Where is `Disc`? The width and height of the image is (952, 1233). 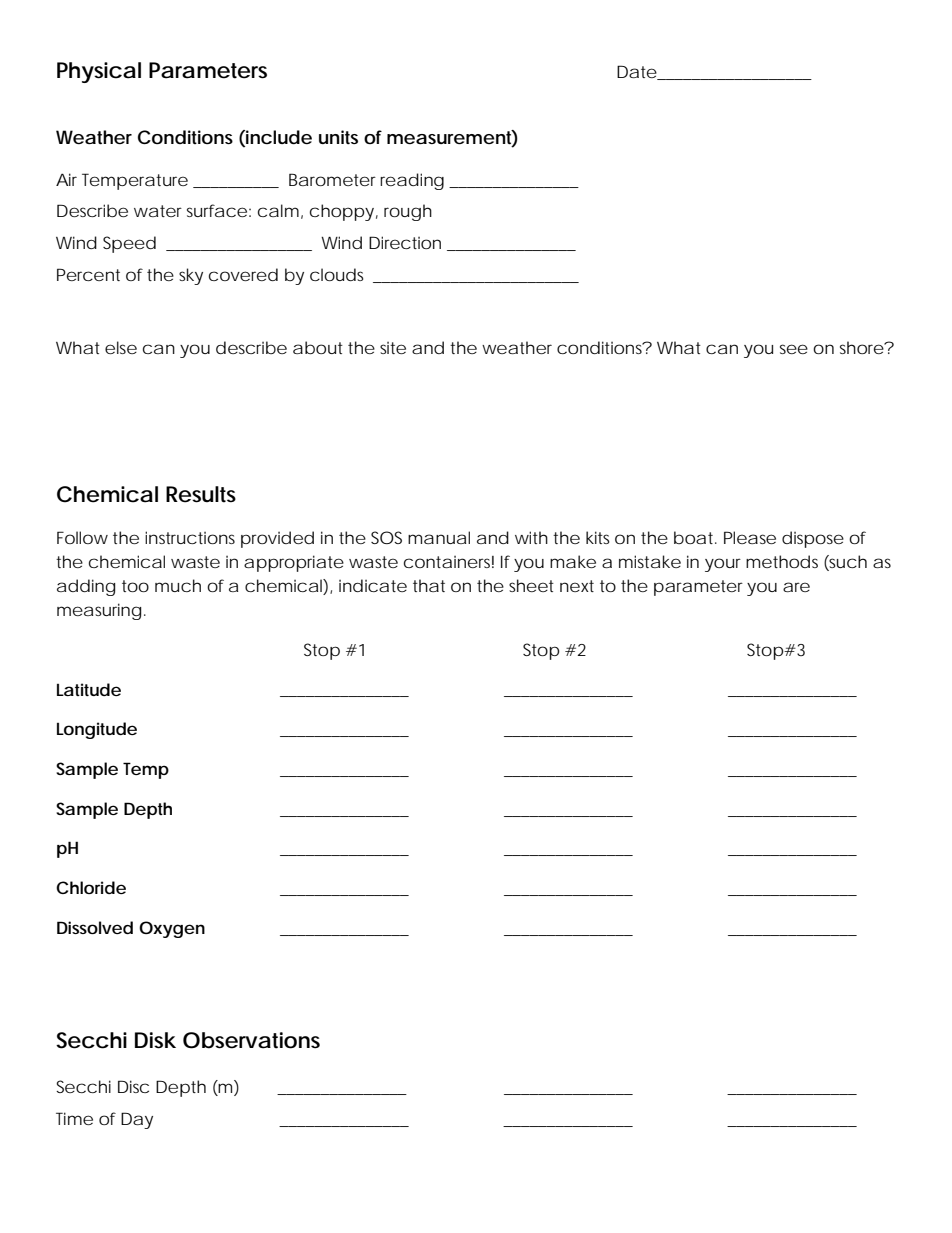 Disc is located at coordinates (133, 1086).
